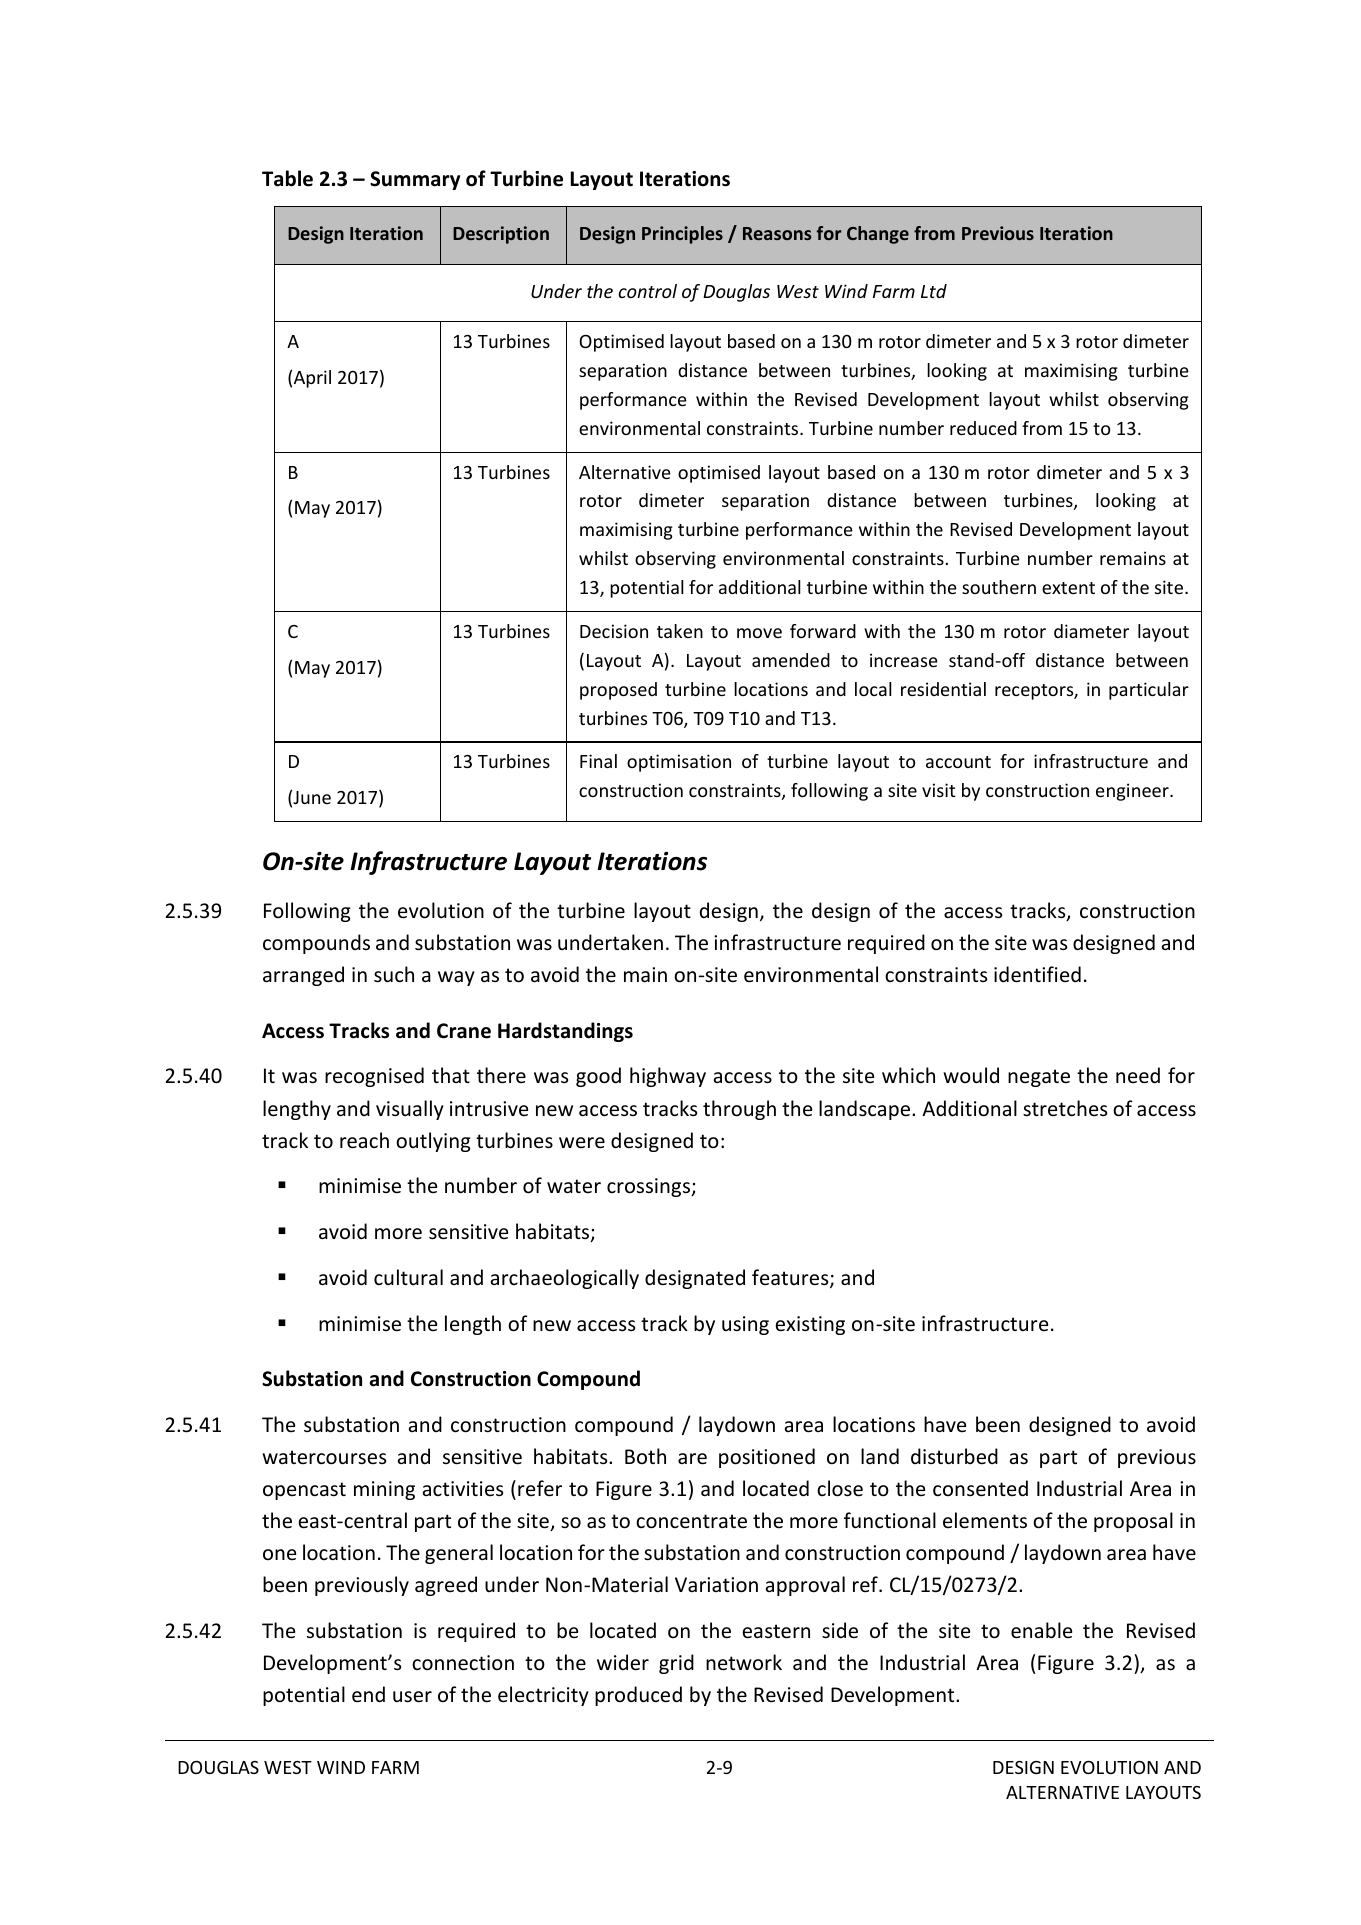  I want to click on Summary, so click(415, 180).
